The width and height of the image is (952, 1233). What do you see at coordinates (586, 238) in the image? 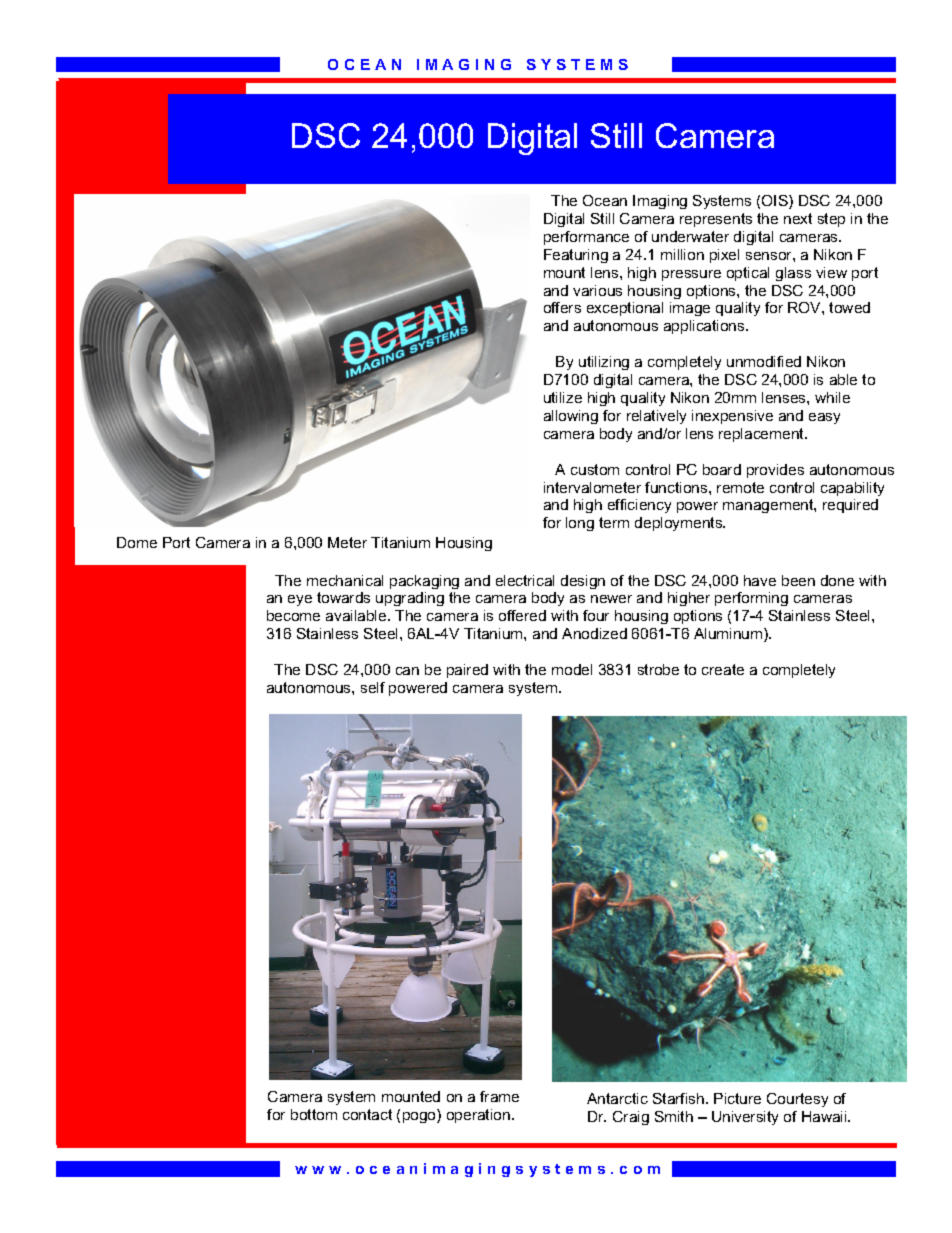
I see `performance` at bounding box center [586, 238].
